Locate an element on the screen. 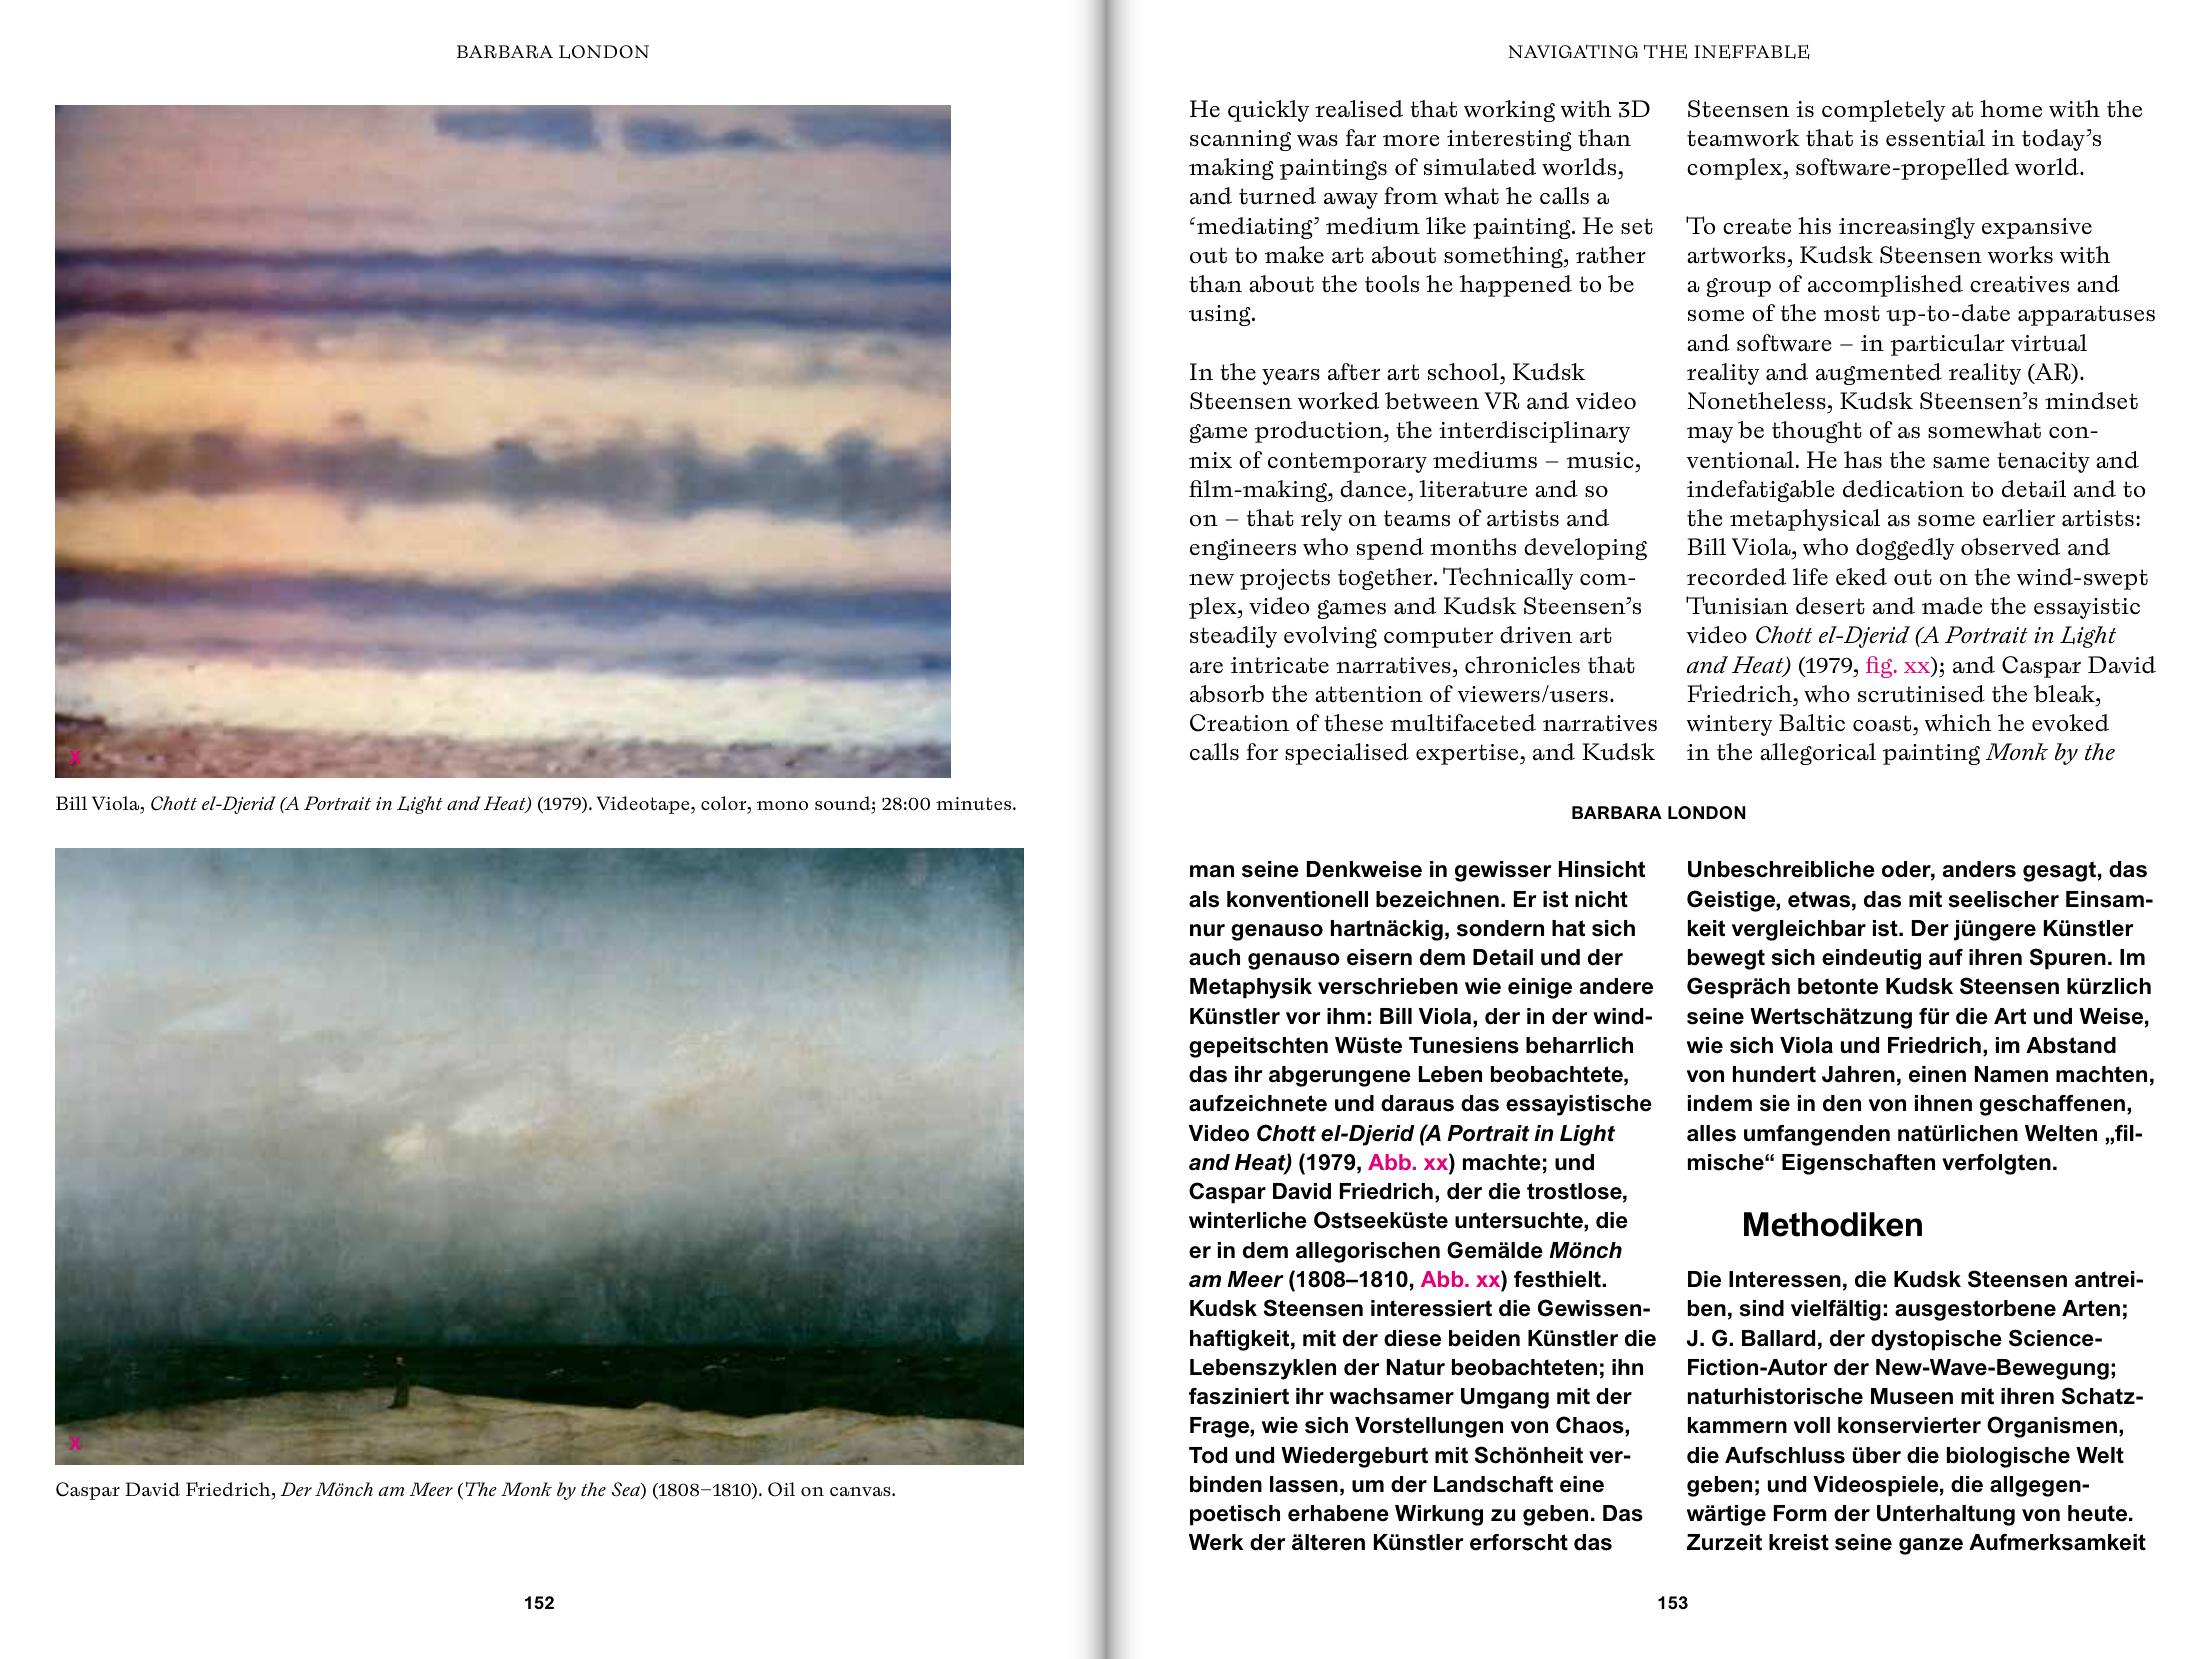 The width and height of the screenshot is (2212, 1659). Oil is located at coordinates (781, 1489).
